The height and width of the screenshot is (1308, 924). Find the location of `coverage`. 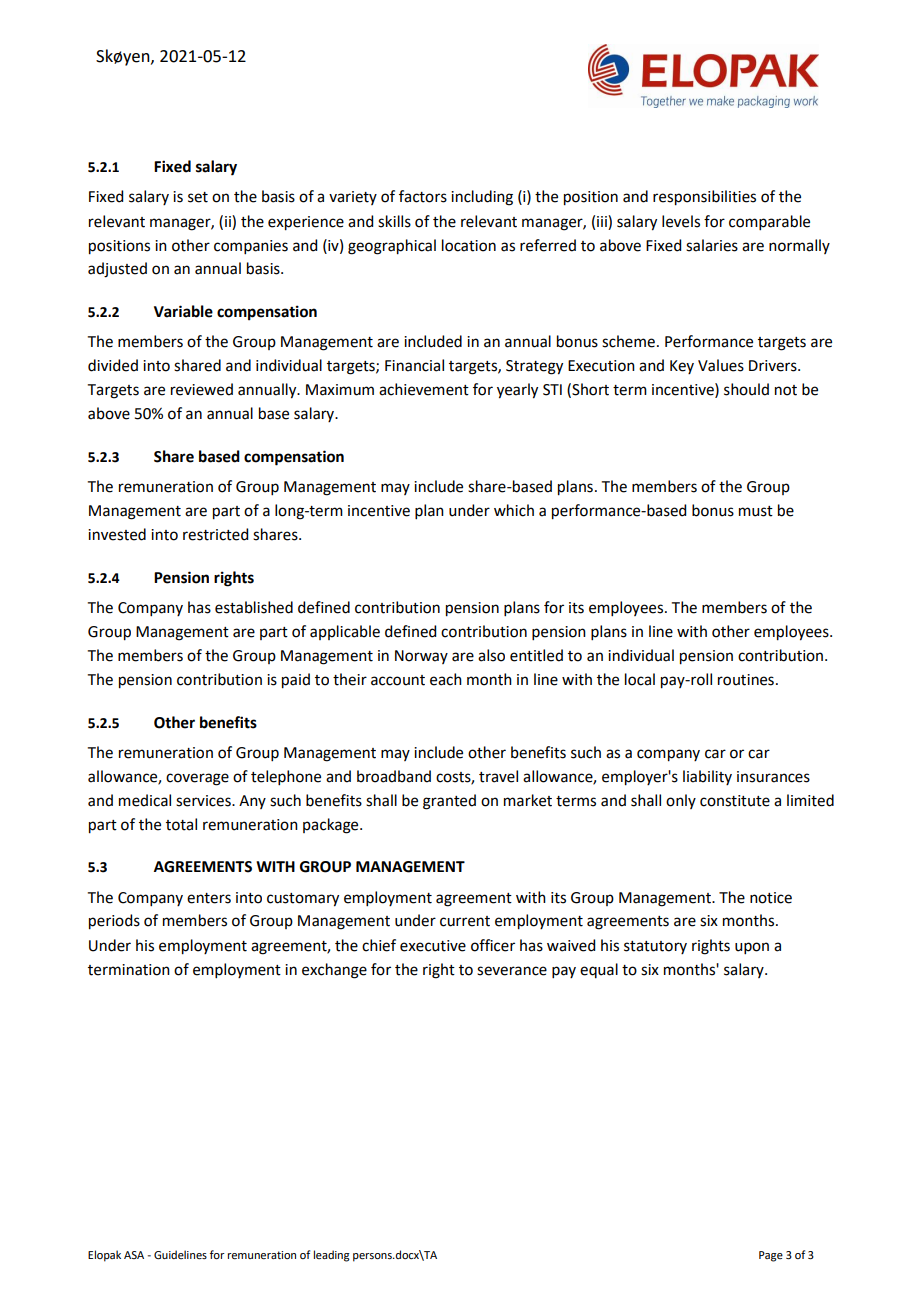

coverage is located at coordinates (197, 779).
